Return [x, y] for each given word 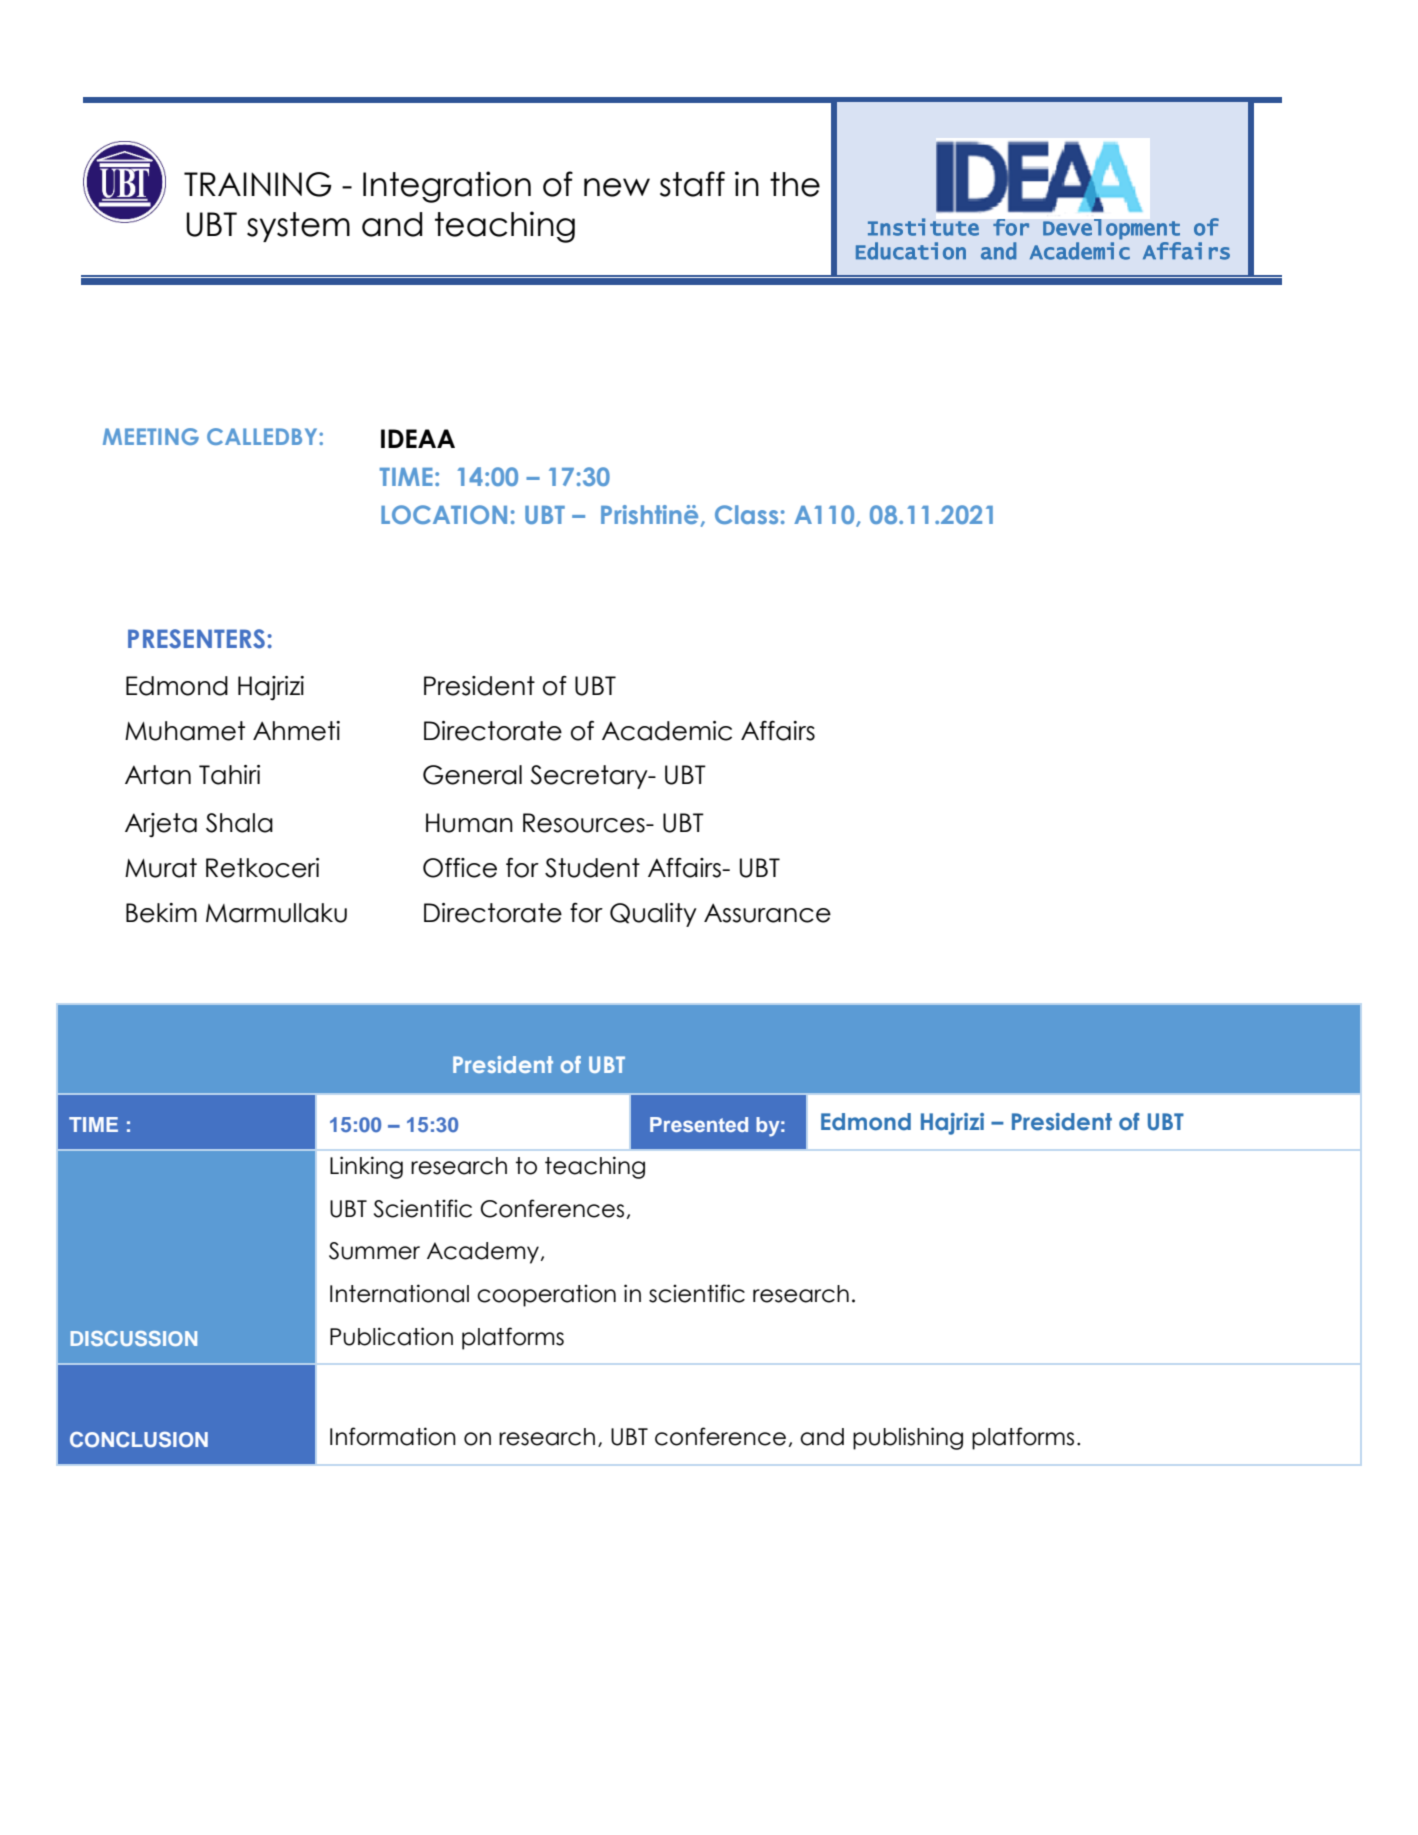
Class [746, 514]
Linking [366, 1167]
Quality [653, 915]
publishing [908, 1438]
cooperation [546, 1296]
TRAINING [258, 184]
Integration [447, 187]
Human [469, 823]
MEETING [151, 436]
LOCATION [444, 514]
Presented [699, 1124]
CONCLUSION [139, 1440]
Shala [239, 823]
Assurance [767, 913]
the [795, 184]
